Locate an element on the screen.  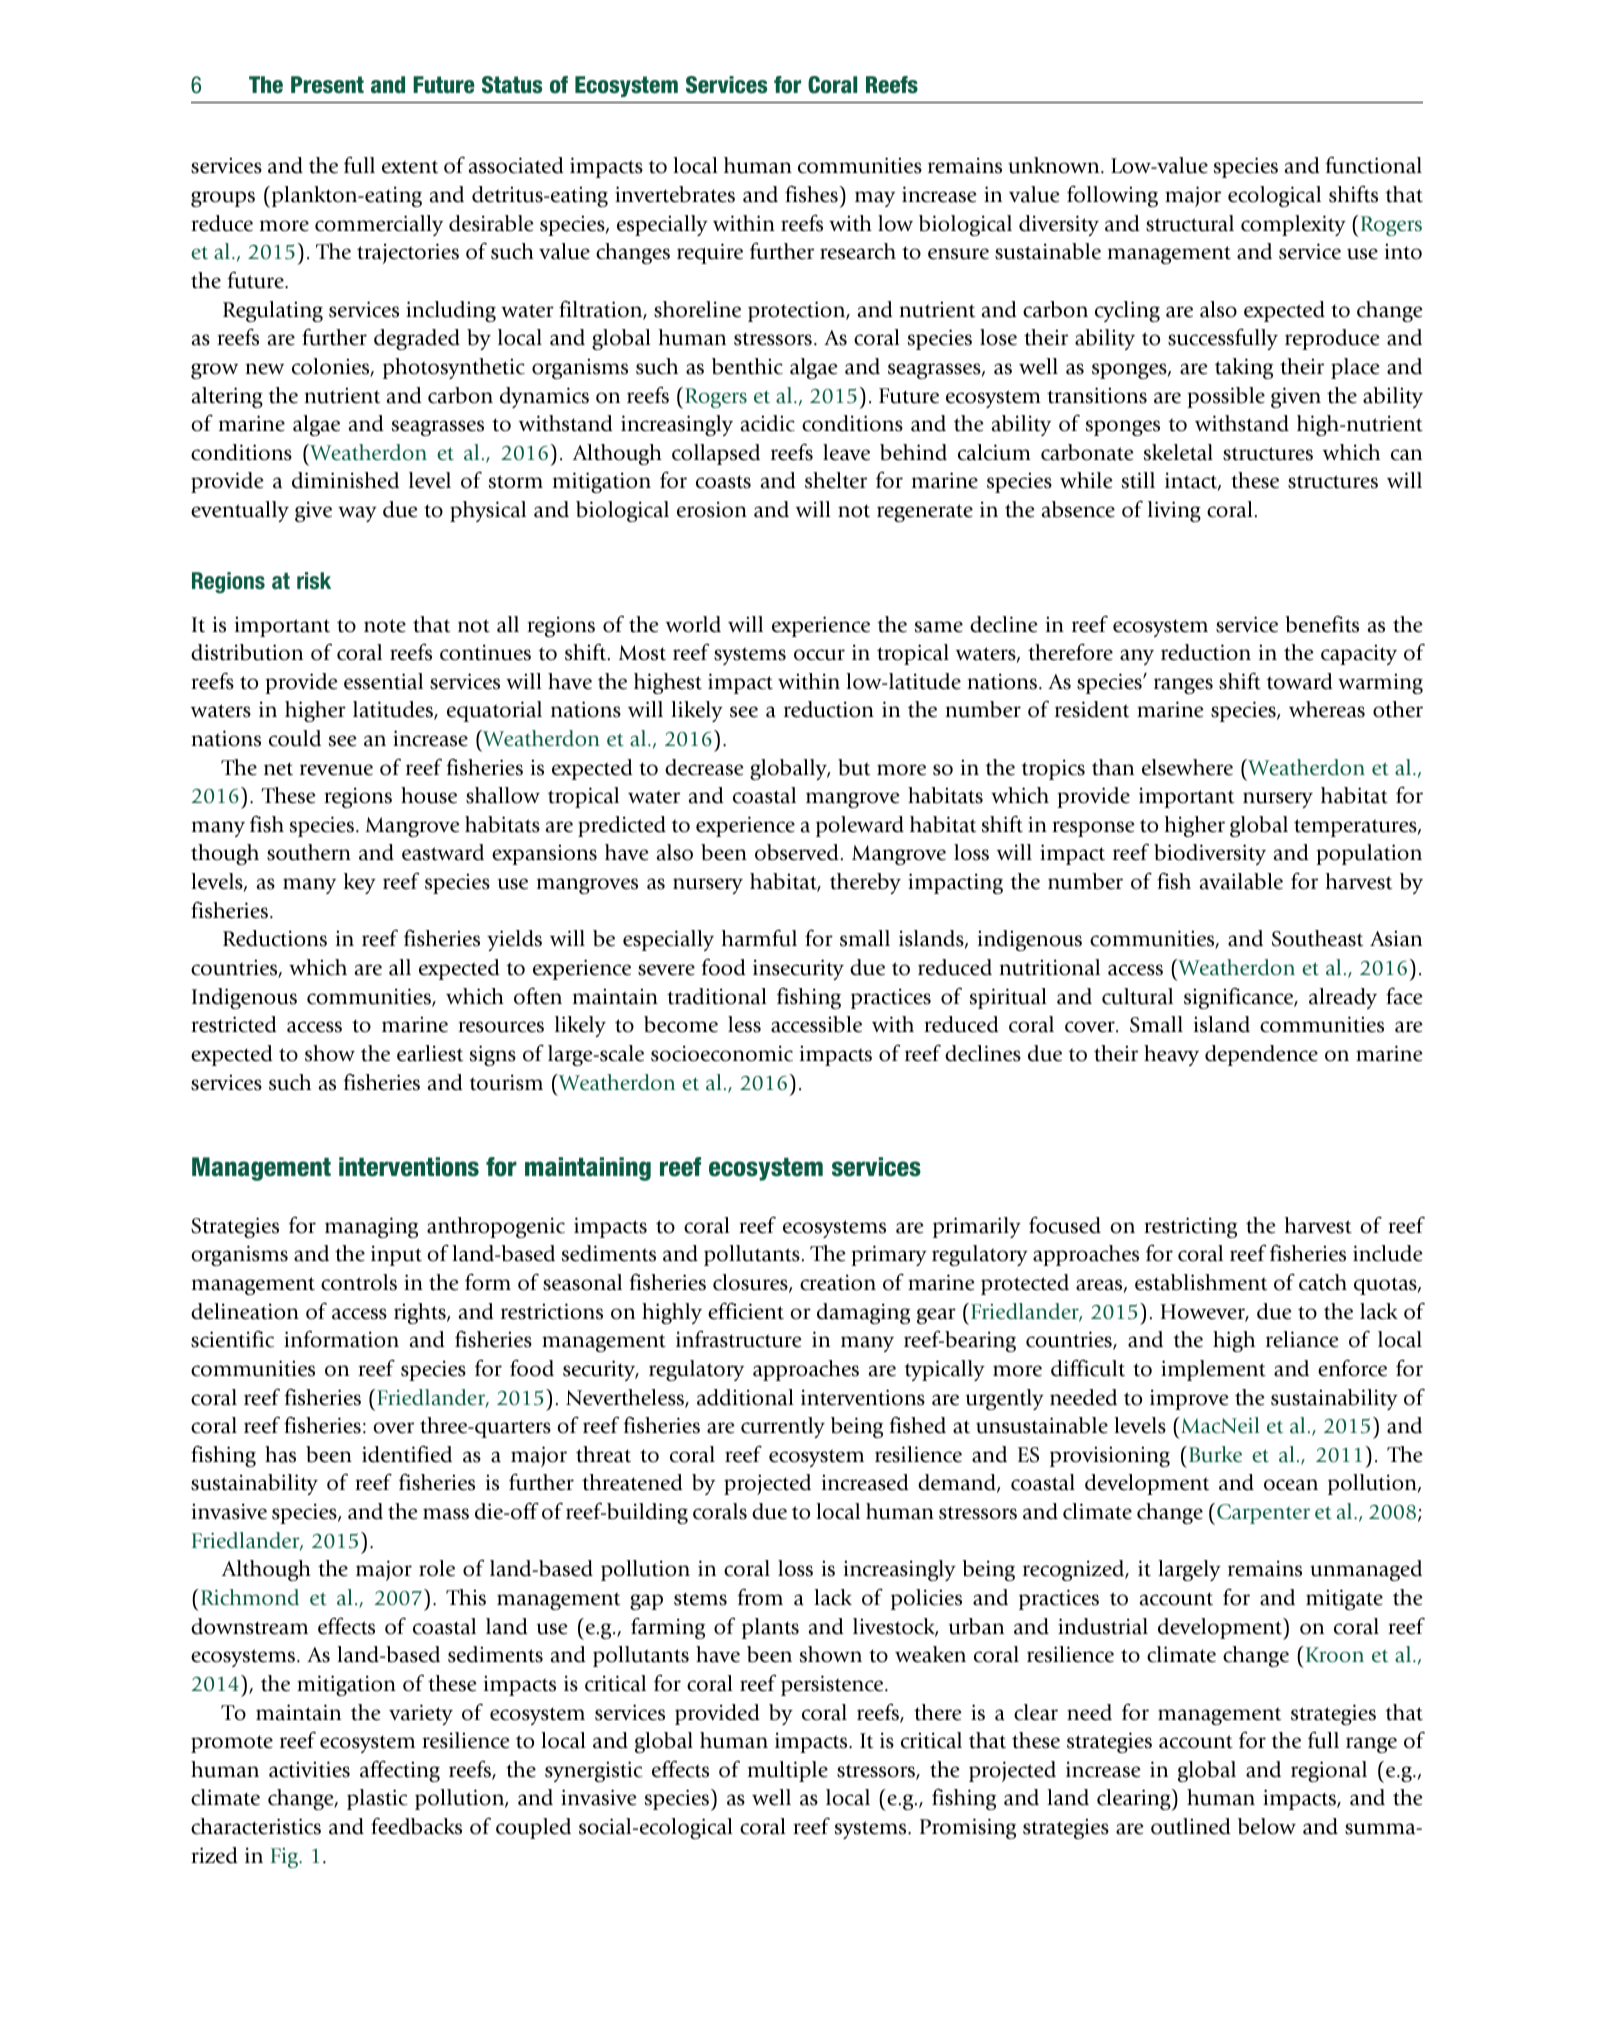
elsewhere is located at coordinates (1187, 767).
